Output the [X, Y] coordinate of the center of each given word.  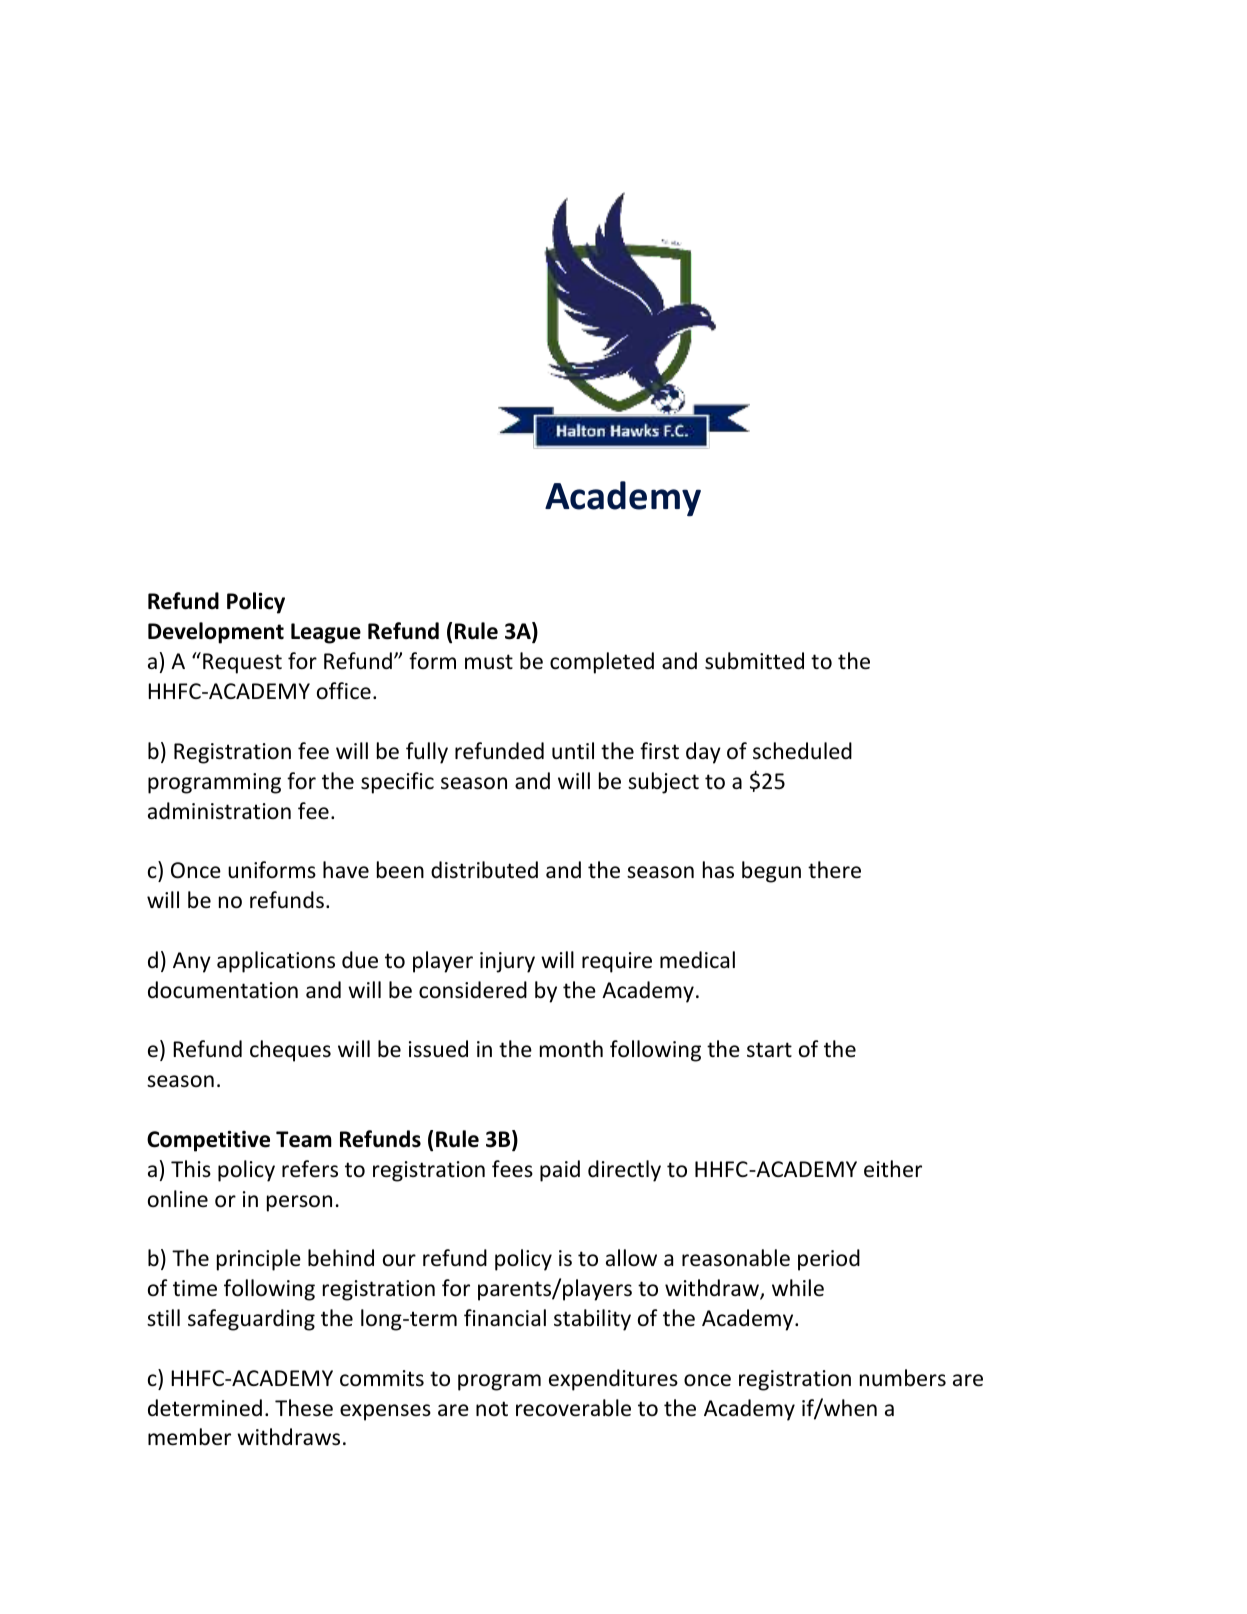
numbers [903, 1378]
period [829, 1260]
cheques [290, 1051]
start [769, 1049]
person [299, 1203]
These [304, 1408]
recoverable [573, 1408]
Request [242, 663]
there [834, 870]
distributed [484, 870]
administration [219, 811]
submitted [754, 661]
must [489, 661]
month [571, 1049]
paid [560, 1171]
